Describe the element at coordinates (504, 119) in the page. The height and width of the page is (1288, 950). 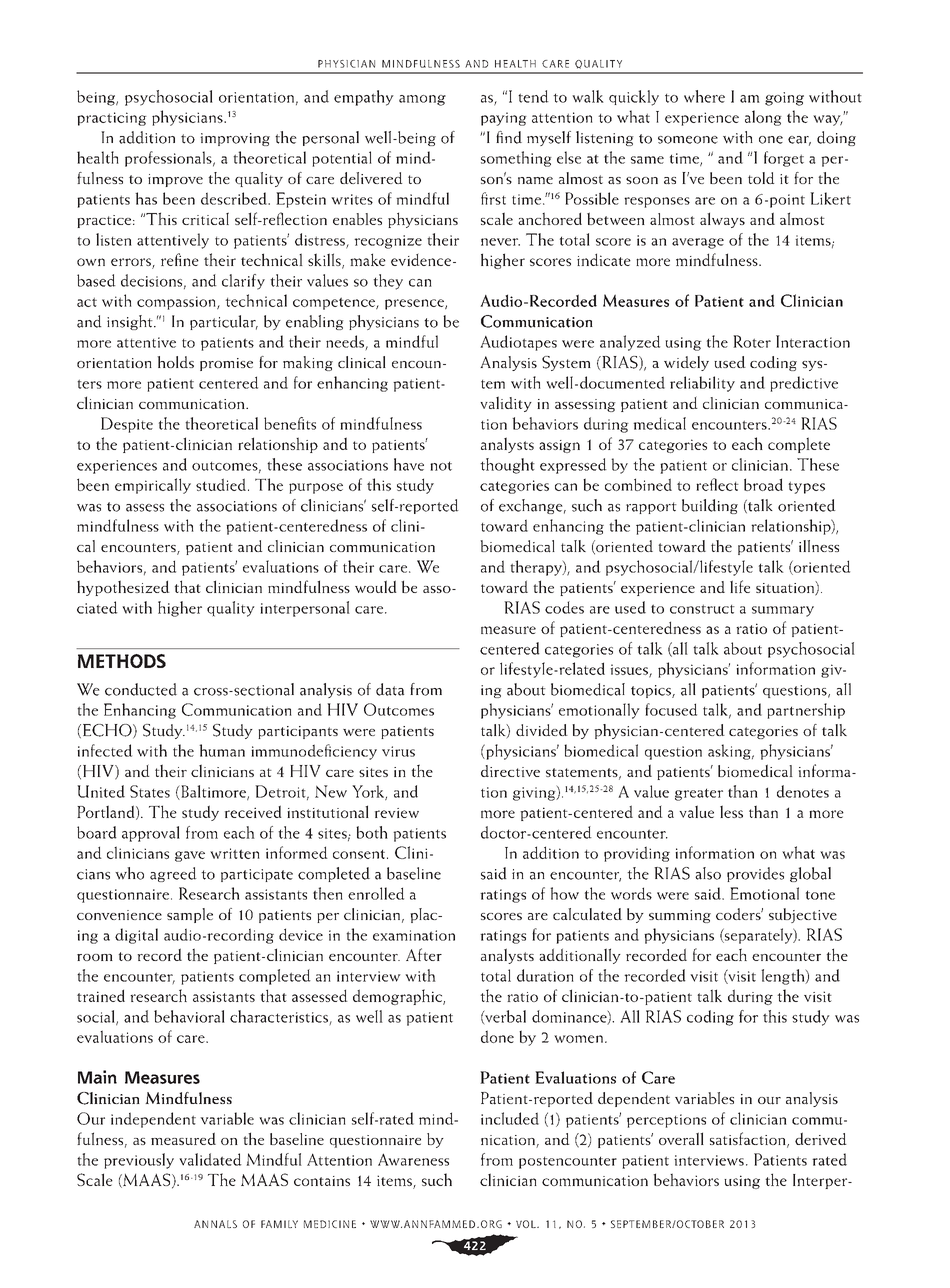
I see `paying` at that location.
